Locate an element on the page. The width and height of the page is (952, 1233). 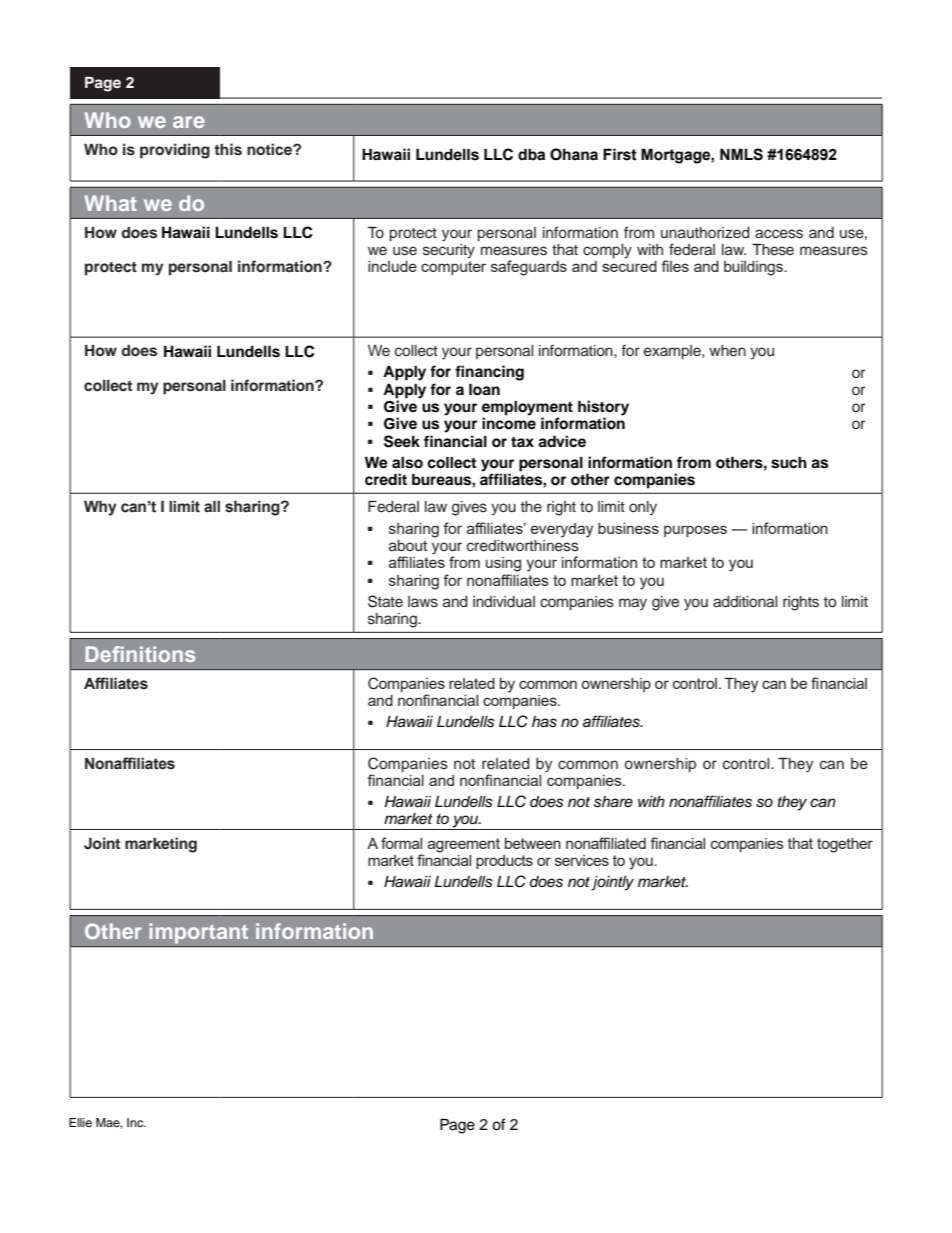
dba is located at coordinates (531, 154).
